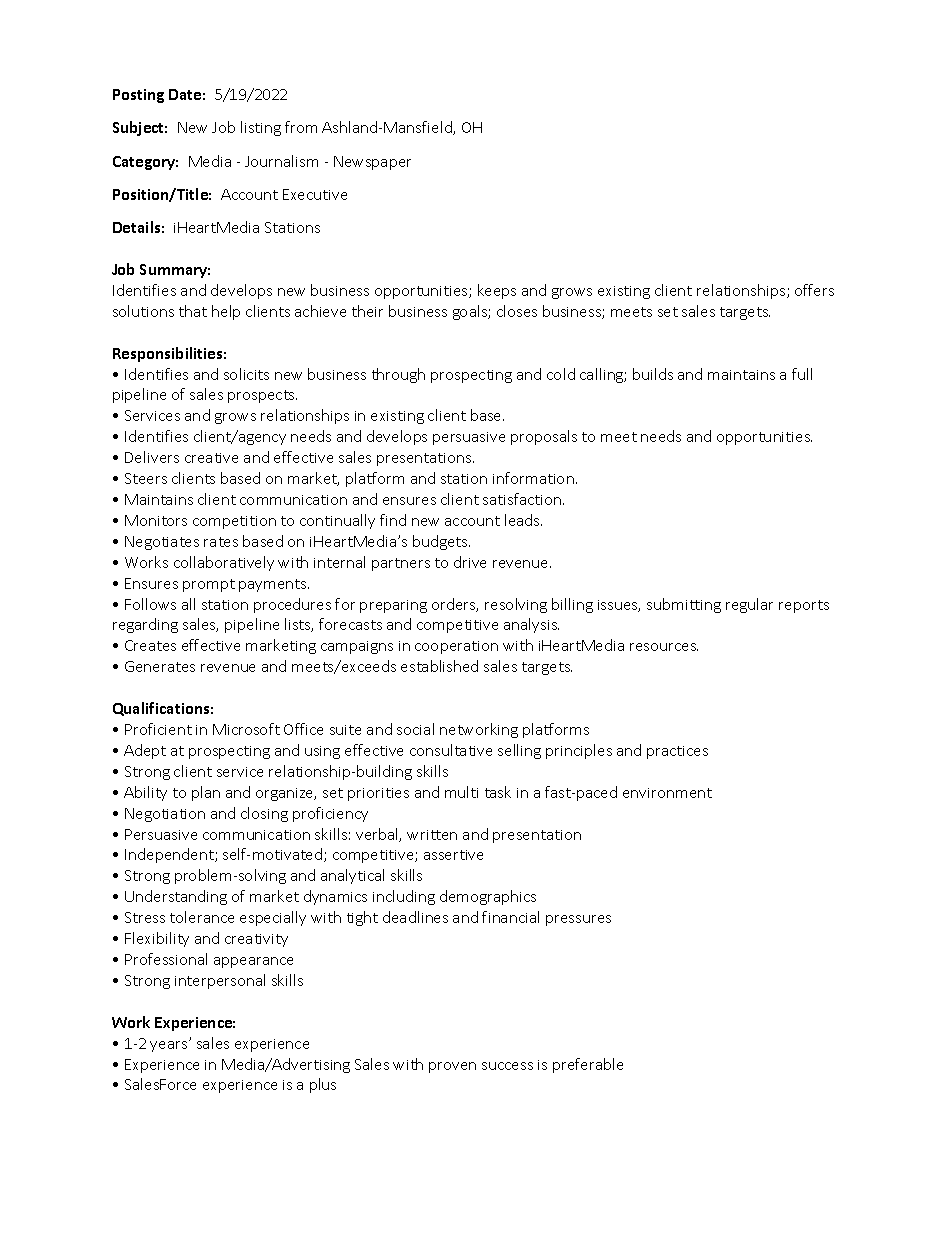  Describe the element at coordinates (170, 1046) in the screenshot. I see `years` at that location.
